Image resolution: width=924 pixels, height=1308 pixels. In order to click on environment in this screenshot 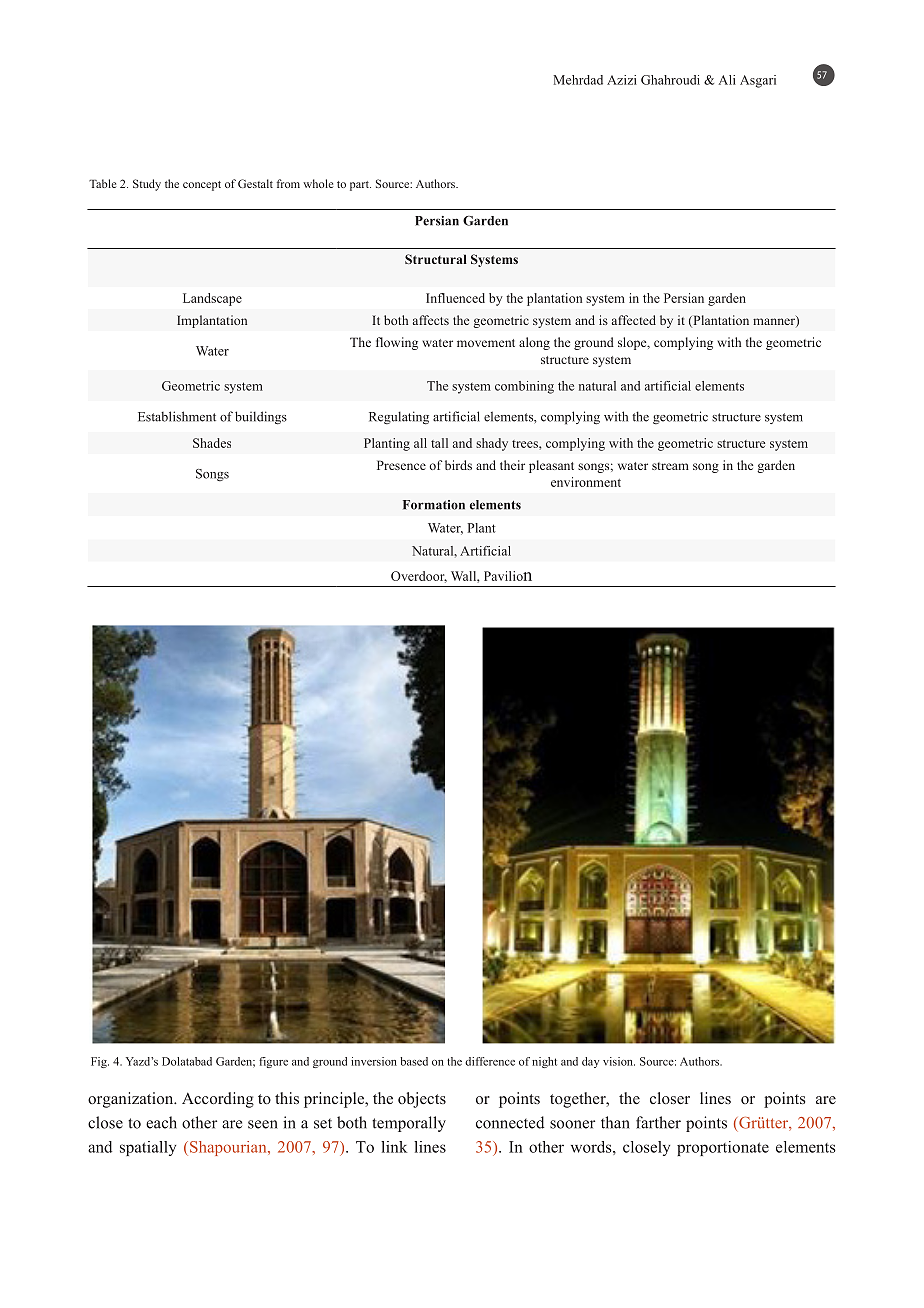, I will do `click(586, 482)`.
